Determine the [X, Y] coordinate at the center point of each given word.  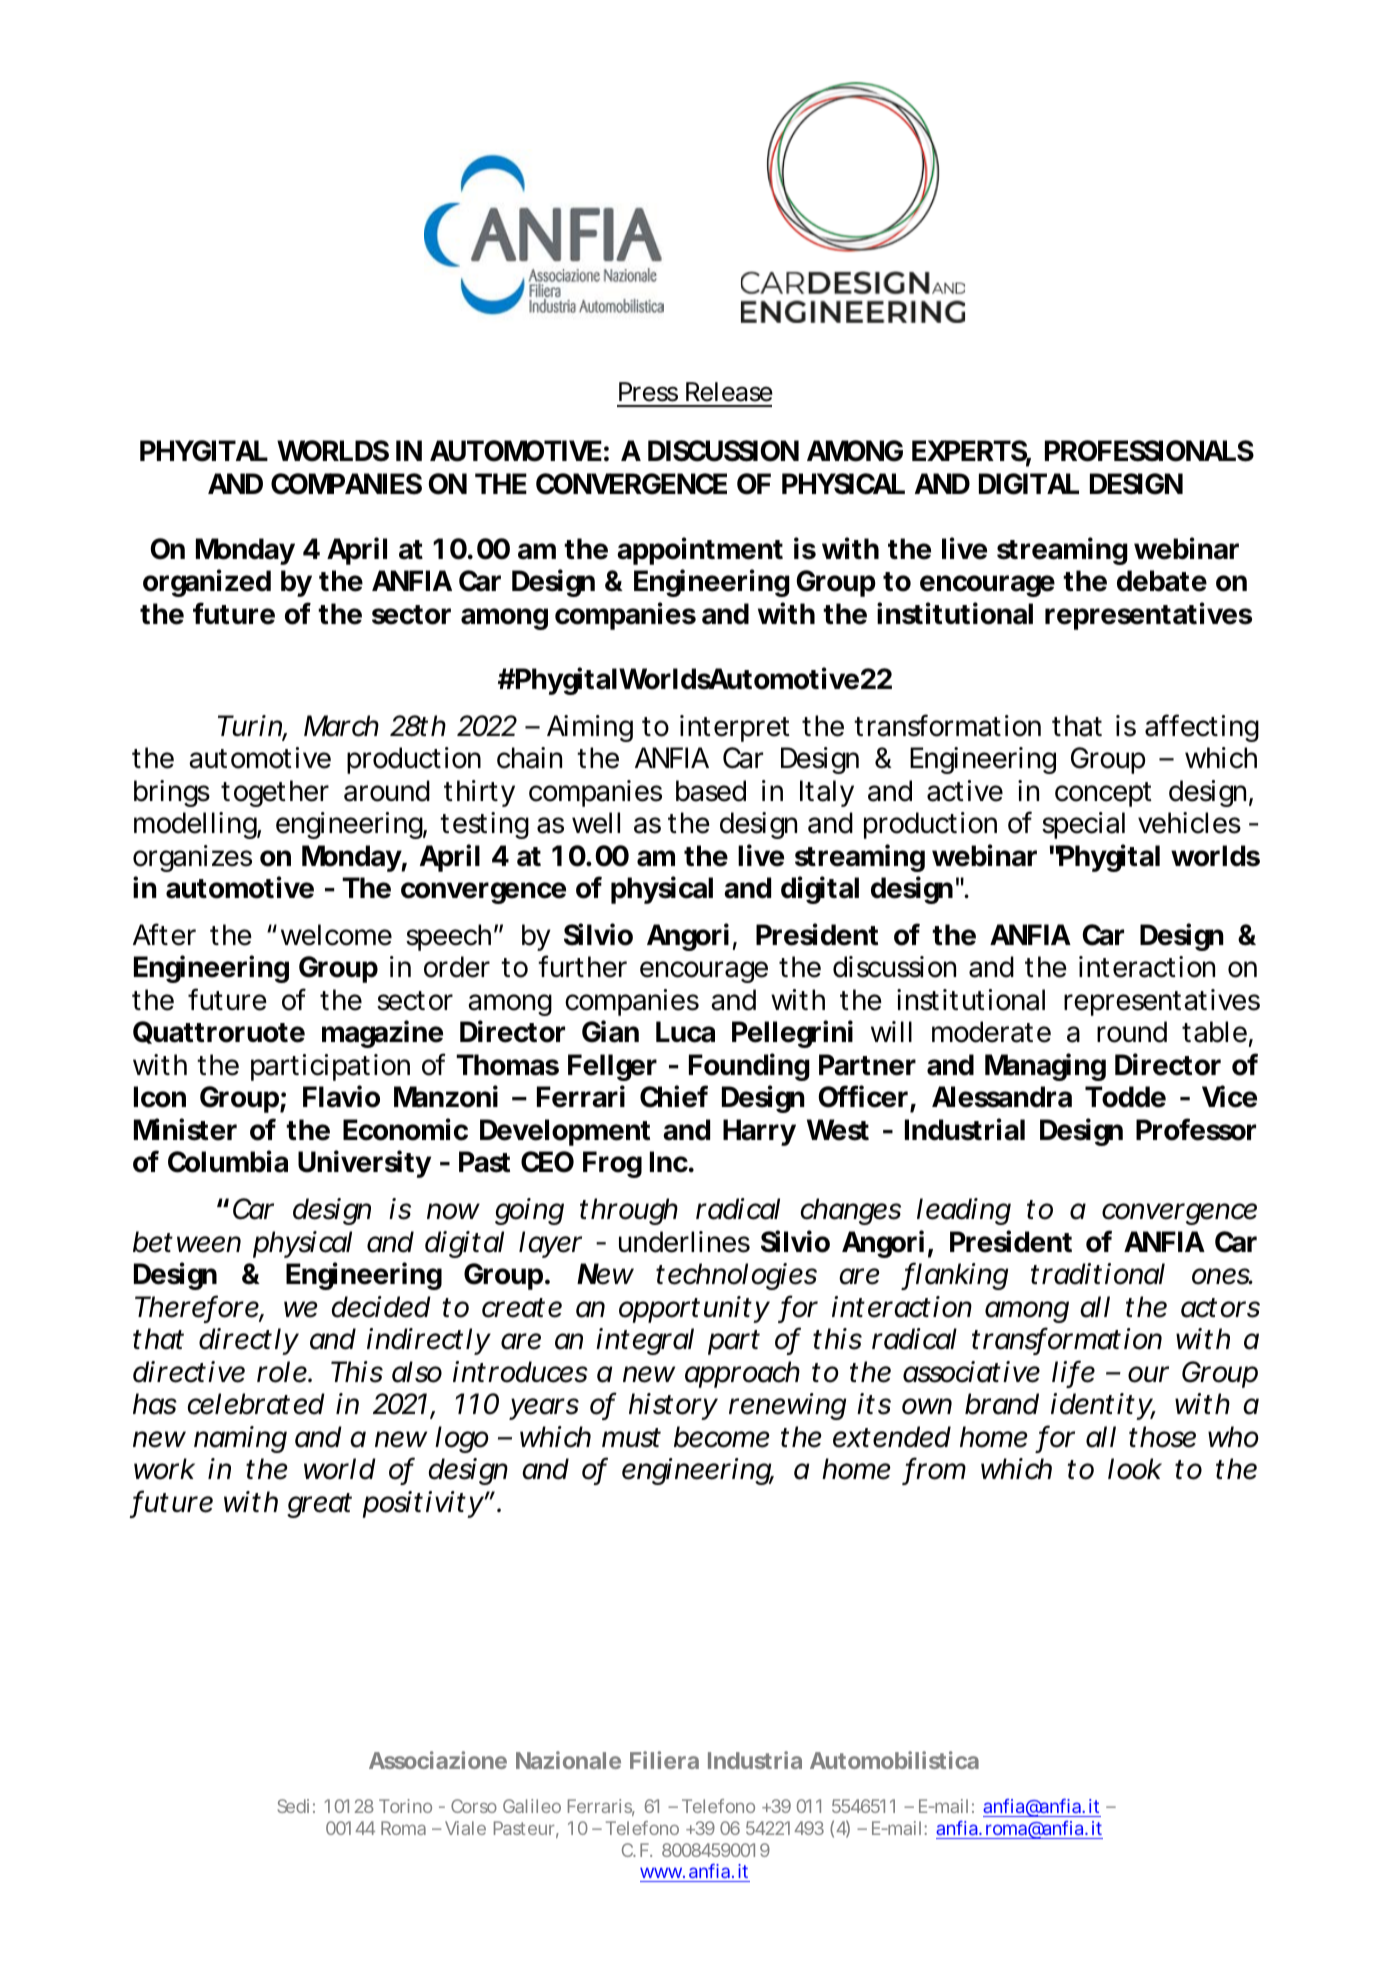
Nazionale [568, 1760]
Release [729, 392]
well [596, 823]
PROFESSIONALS [1149, 451]
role [283, 1372]
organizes [192, 858]
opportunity [694, 1309]
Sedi [293, 1806]
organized [207, 583]
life [1073, 1372]
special [1083, 825]
